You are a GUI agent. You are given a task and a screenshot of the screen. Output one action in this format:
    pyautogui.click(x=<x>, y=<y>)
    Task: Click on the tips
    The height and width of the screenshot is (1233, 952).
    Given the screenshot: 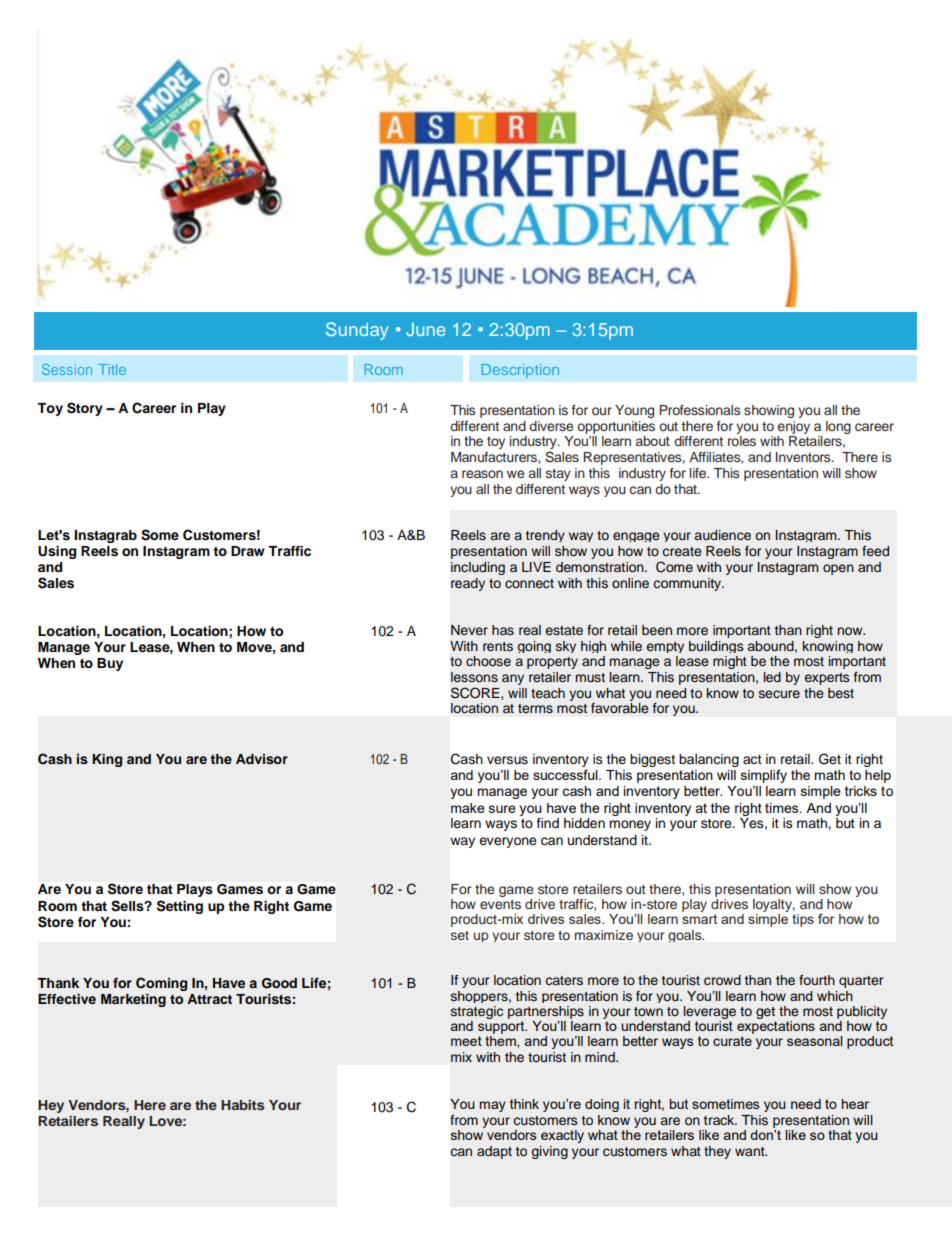 What is the action you would take?
    pyautogui.click(x=803, y=920)
